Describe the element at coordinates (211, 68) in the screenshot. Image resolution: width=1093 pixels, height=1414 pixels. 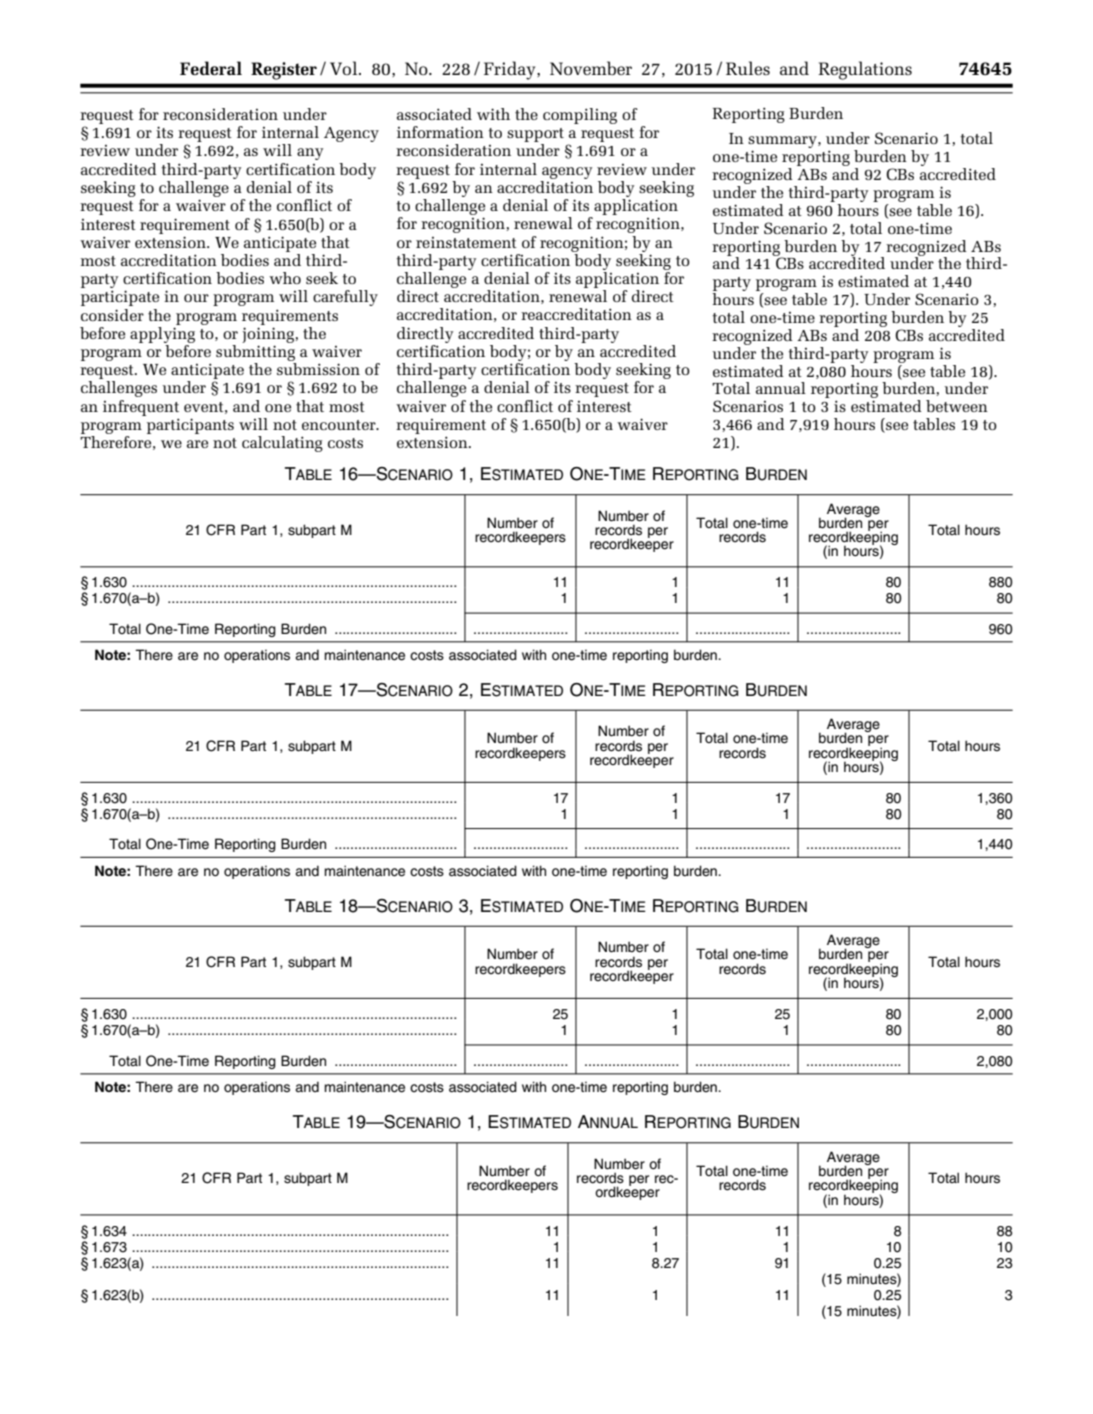
I see `Federal` at that location.
